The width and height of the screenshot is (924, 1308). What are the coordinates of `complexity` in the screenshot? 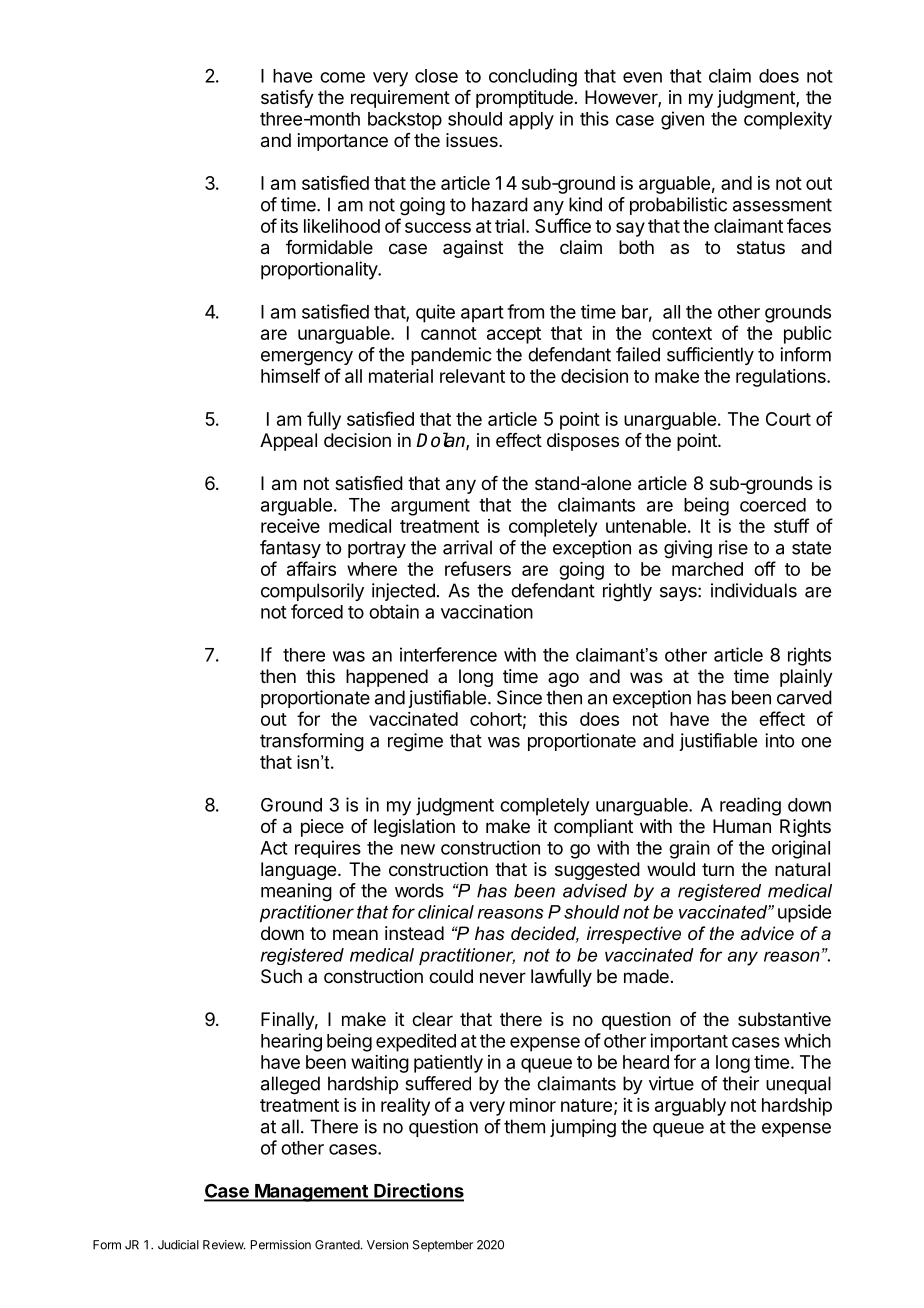 It's located at (788, 120).
